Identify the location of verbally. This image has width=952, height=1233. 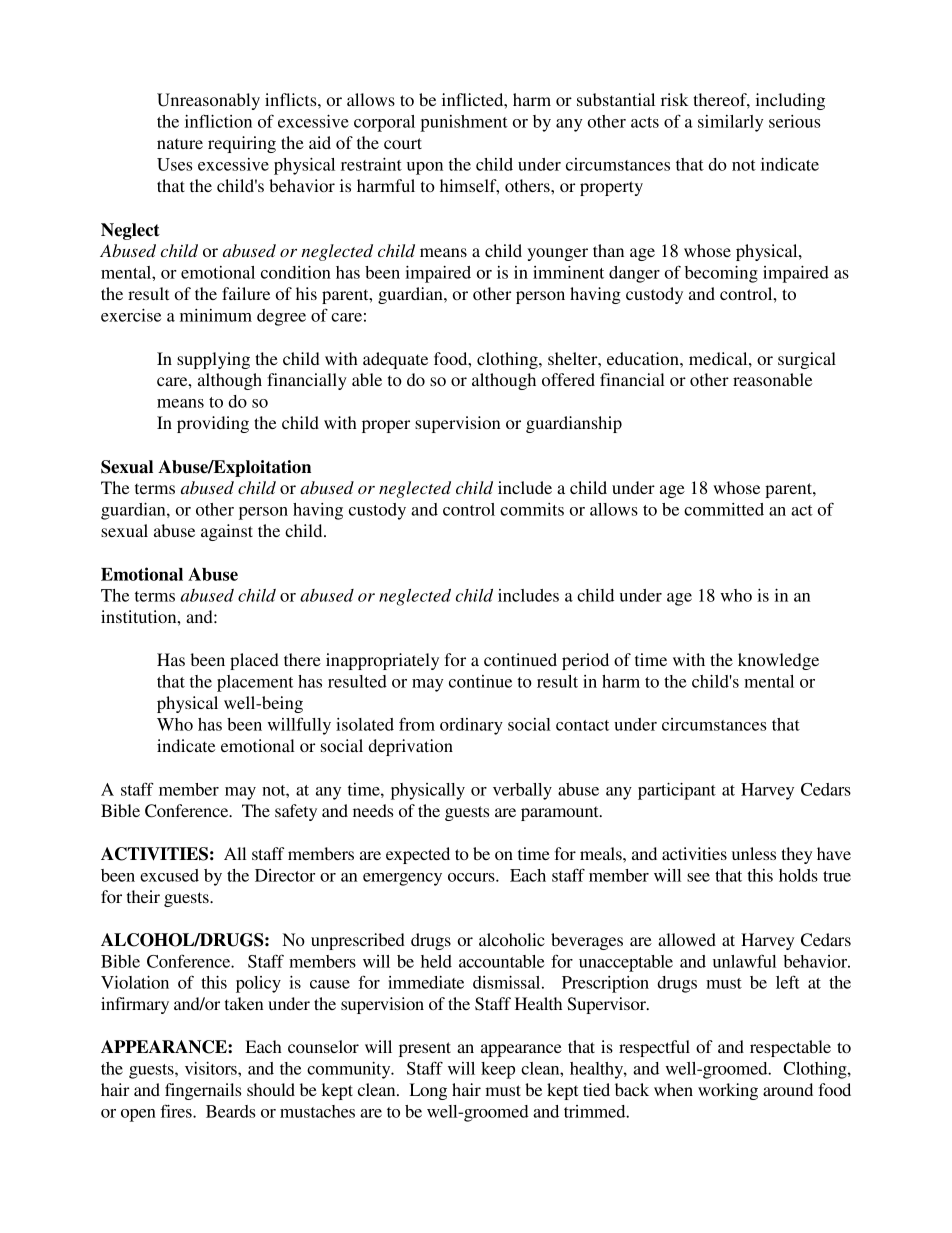
(522, 791).
